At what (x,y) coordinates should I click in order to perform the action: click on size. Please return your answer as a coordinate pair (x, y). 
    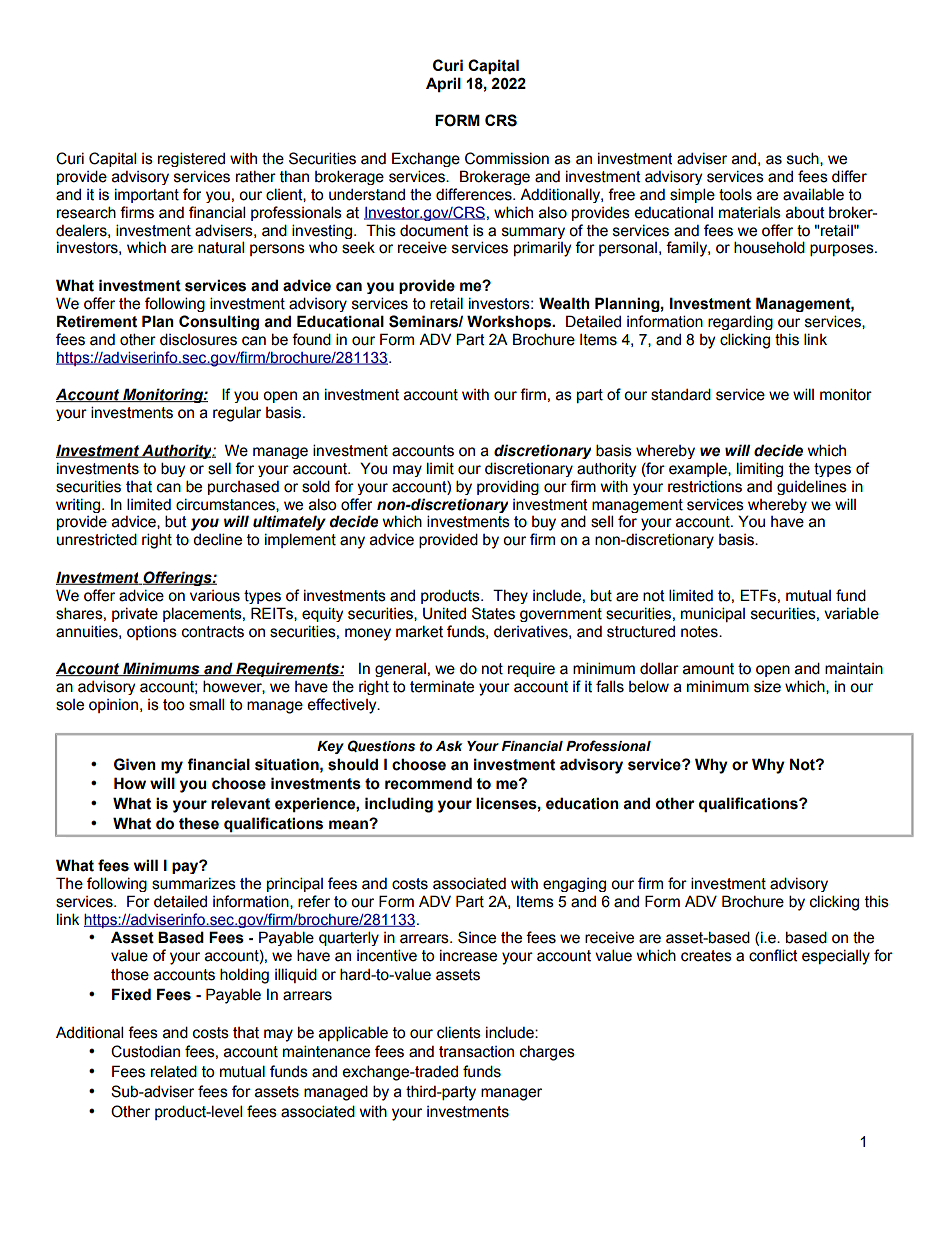
    Looking at the image, I should click on (767, 687).
